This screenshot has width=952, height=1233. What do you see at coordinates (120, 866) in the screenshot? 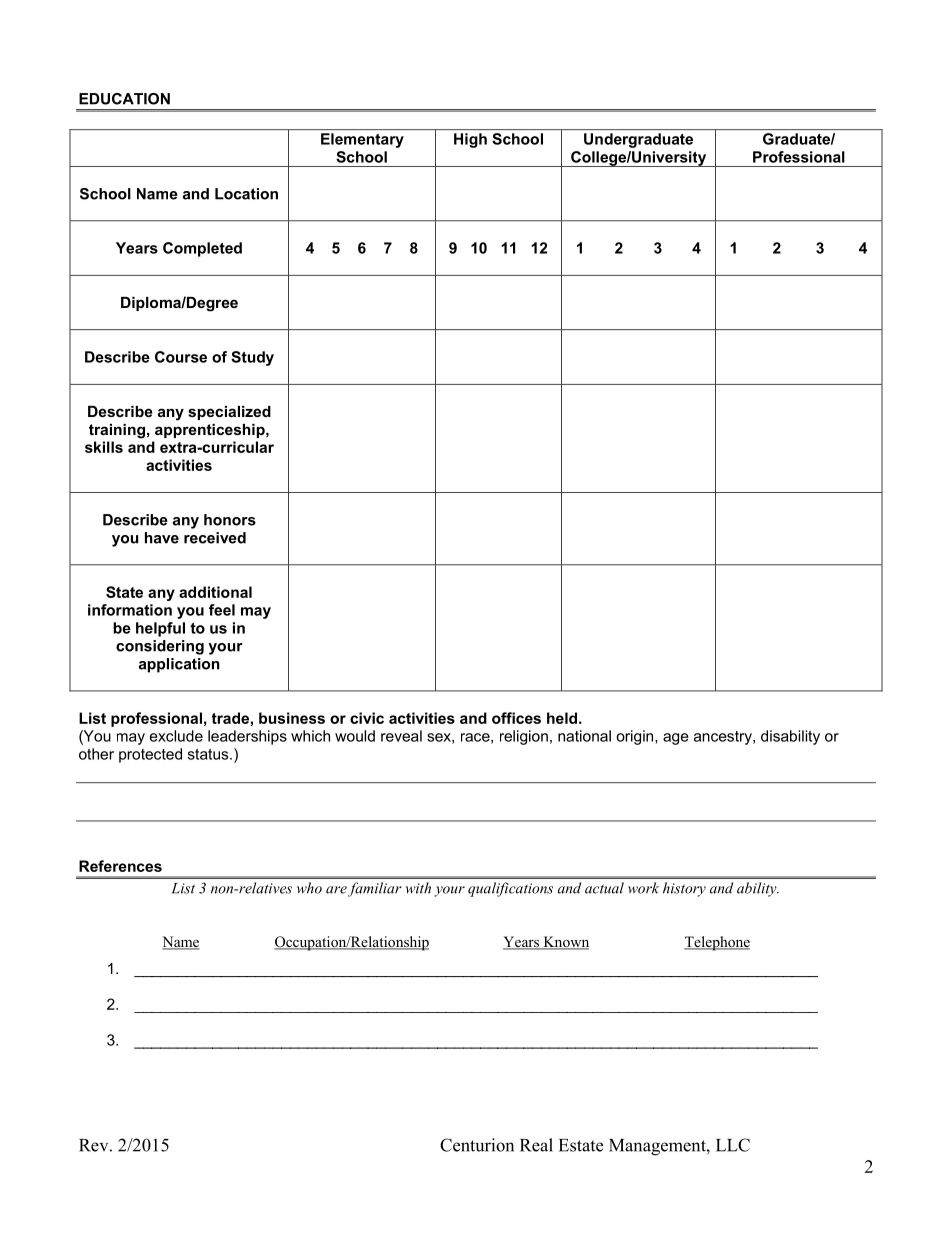
I see `References` at bounding box center [120, 866].
